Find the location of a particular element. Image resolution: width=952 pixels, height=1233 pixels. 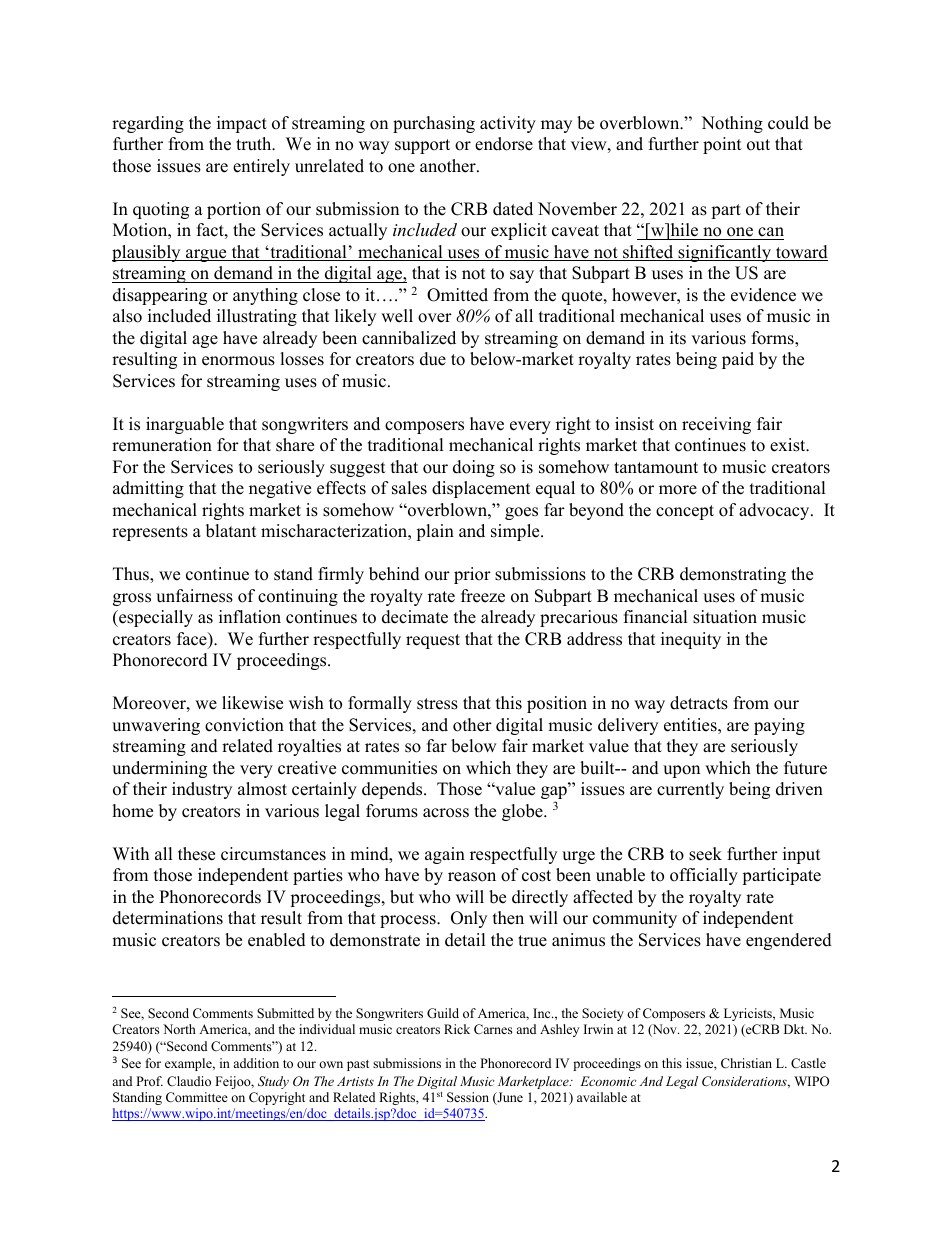

situation is located at coordinates (725, 617).
